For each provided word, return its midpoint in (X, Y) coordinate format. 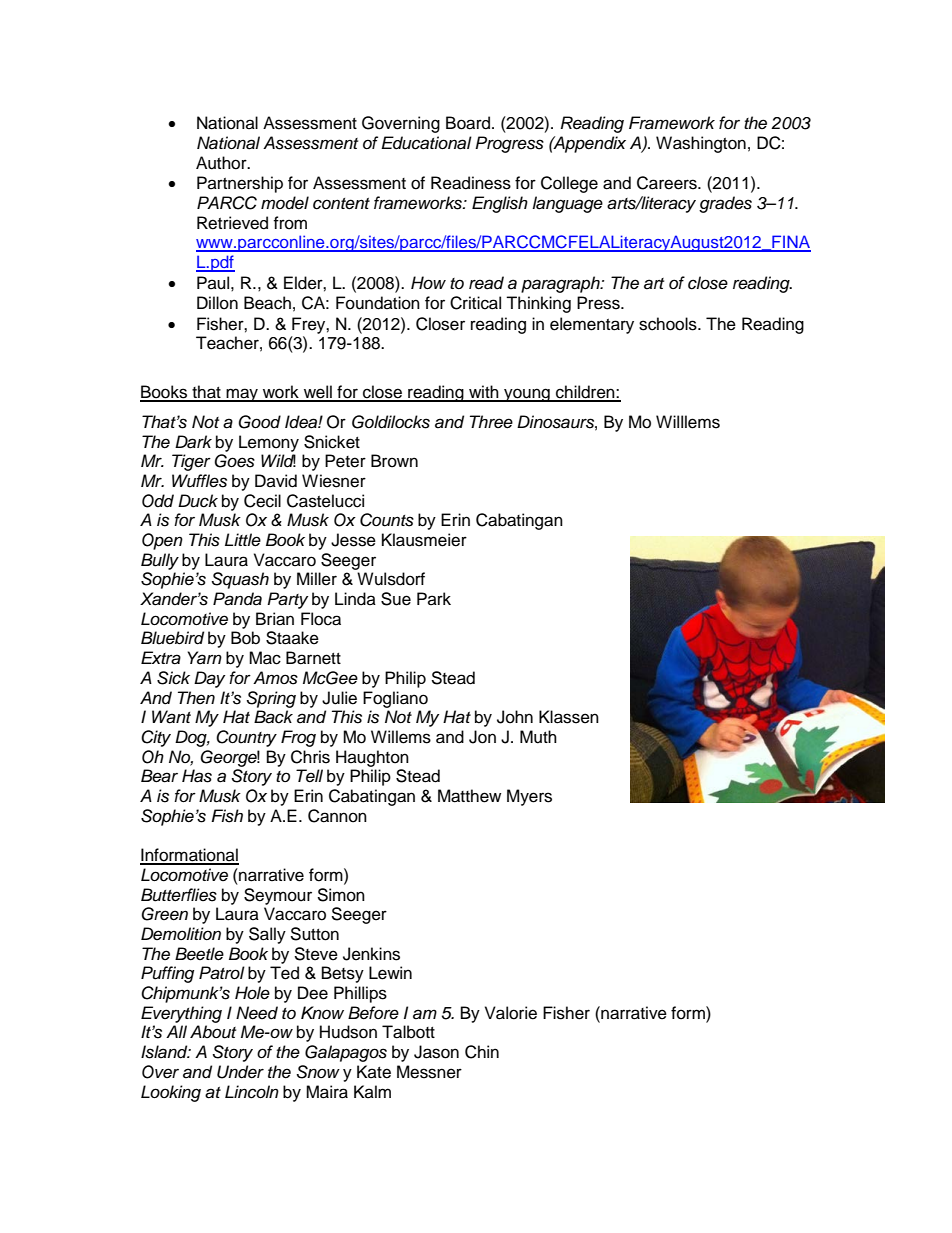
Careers (668, 183)
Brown (394, 461)
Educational (426, 143)
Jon (482, 737)
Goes (234, 461)
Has (197, 776)
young (527, 395)
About (213, 1032)
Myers (529, 797)
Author (222, 163)
